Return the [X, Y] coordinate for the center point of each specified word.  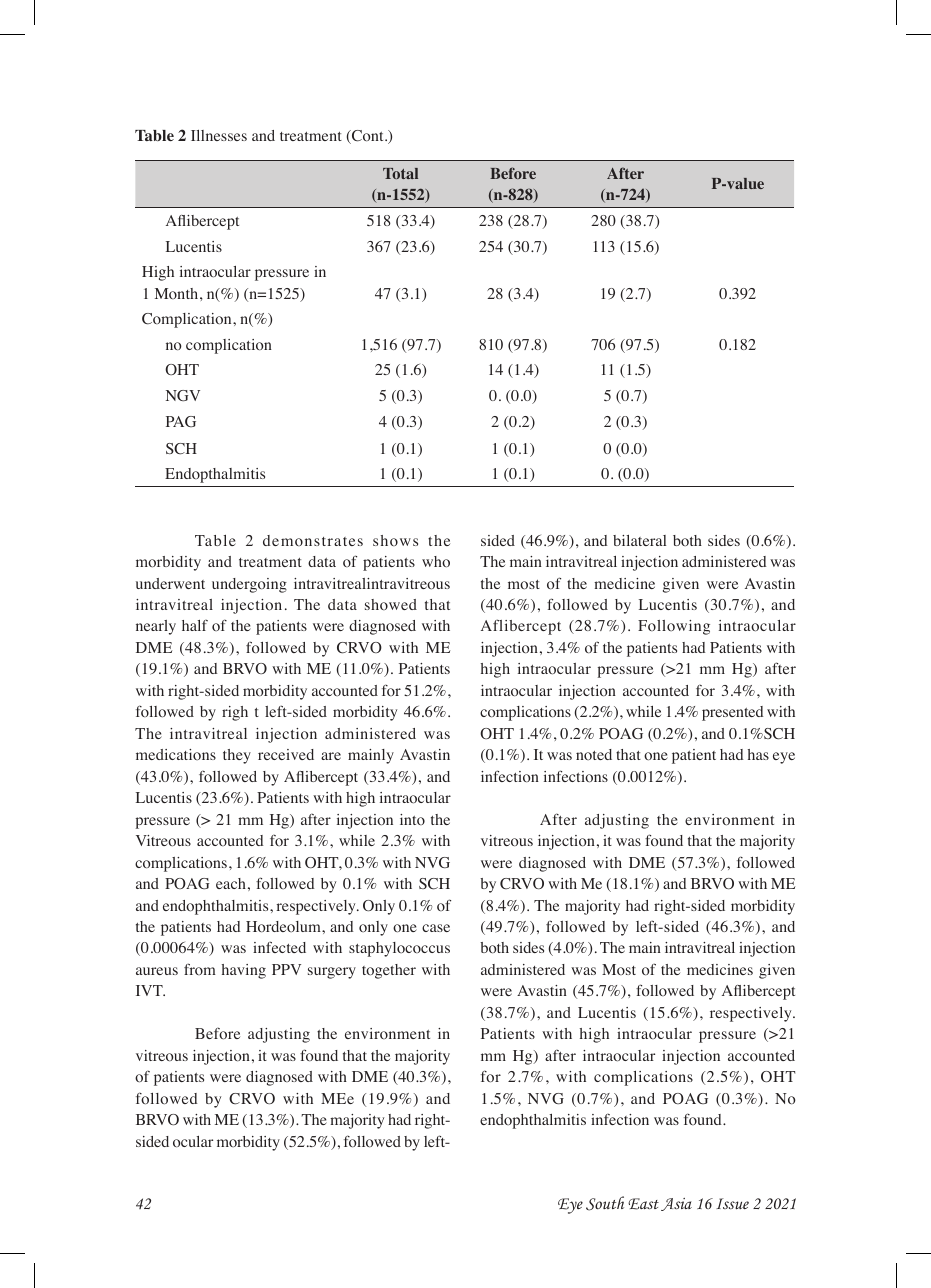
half [195, 625]
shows [395, 540]
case [436, 928]
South [605, 1203]
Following [674, 627]
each [231, 883]
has [758, 754]
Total [400, 173]
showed [391, 604]
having [244, 971]
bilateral [639, 540]
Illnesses [219, 135]
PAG [181, 421]
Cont [367, 137]
